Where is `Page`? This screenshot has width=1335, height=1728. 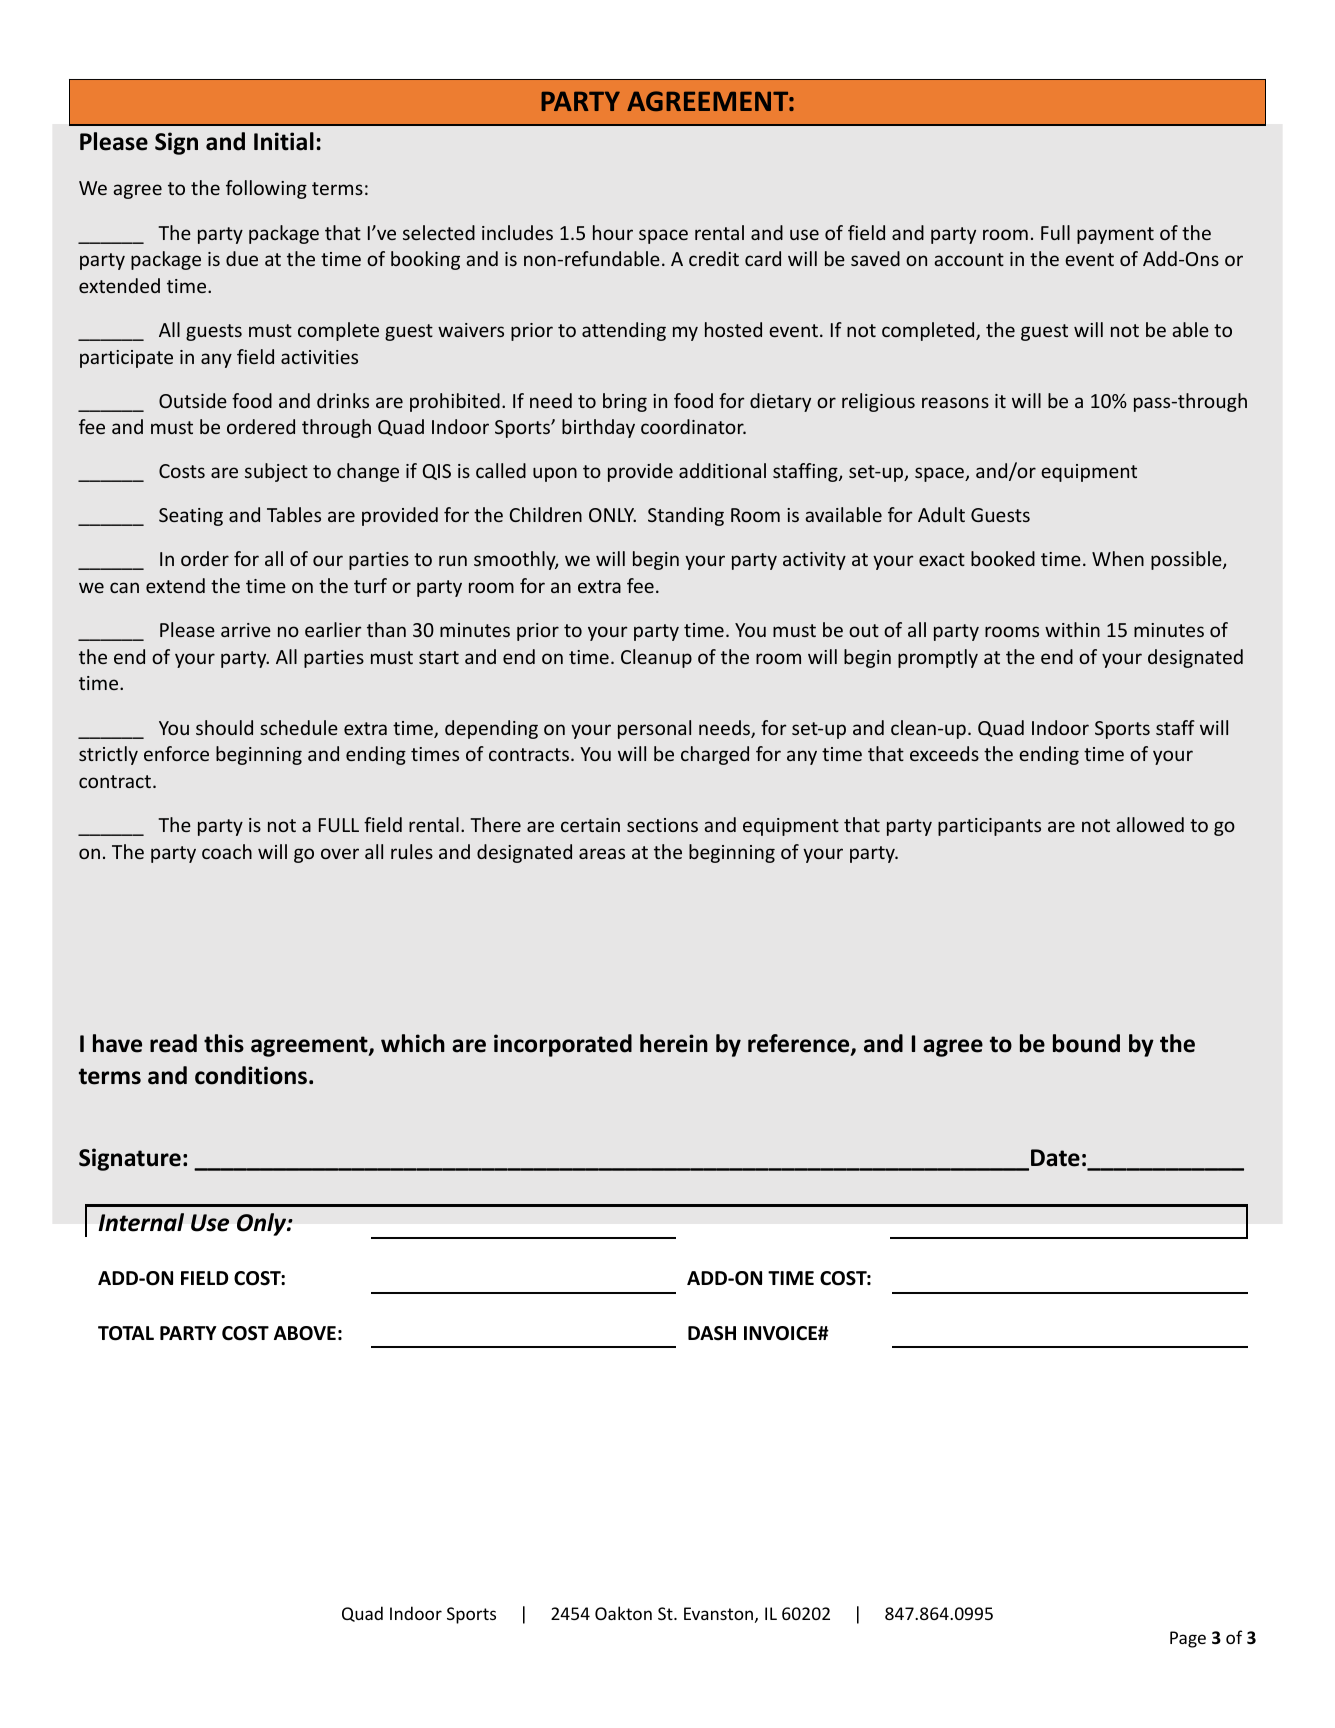
Page is located at coordinates (1188, 1639).
